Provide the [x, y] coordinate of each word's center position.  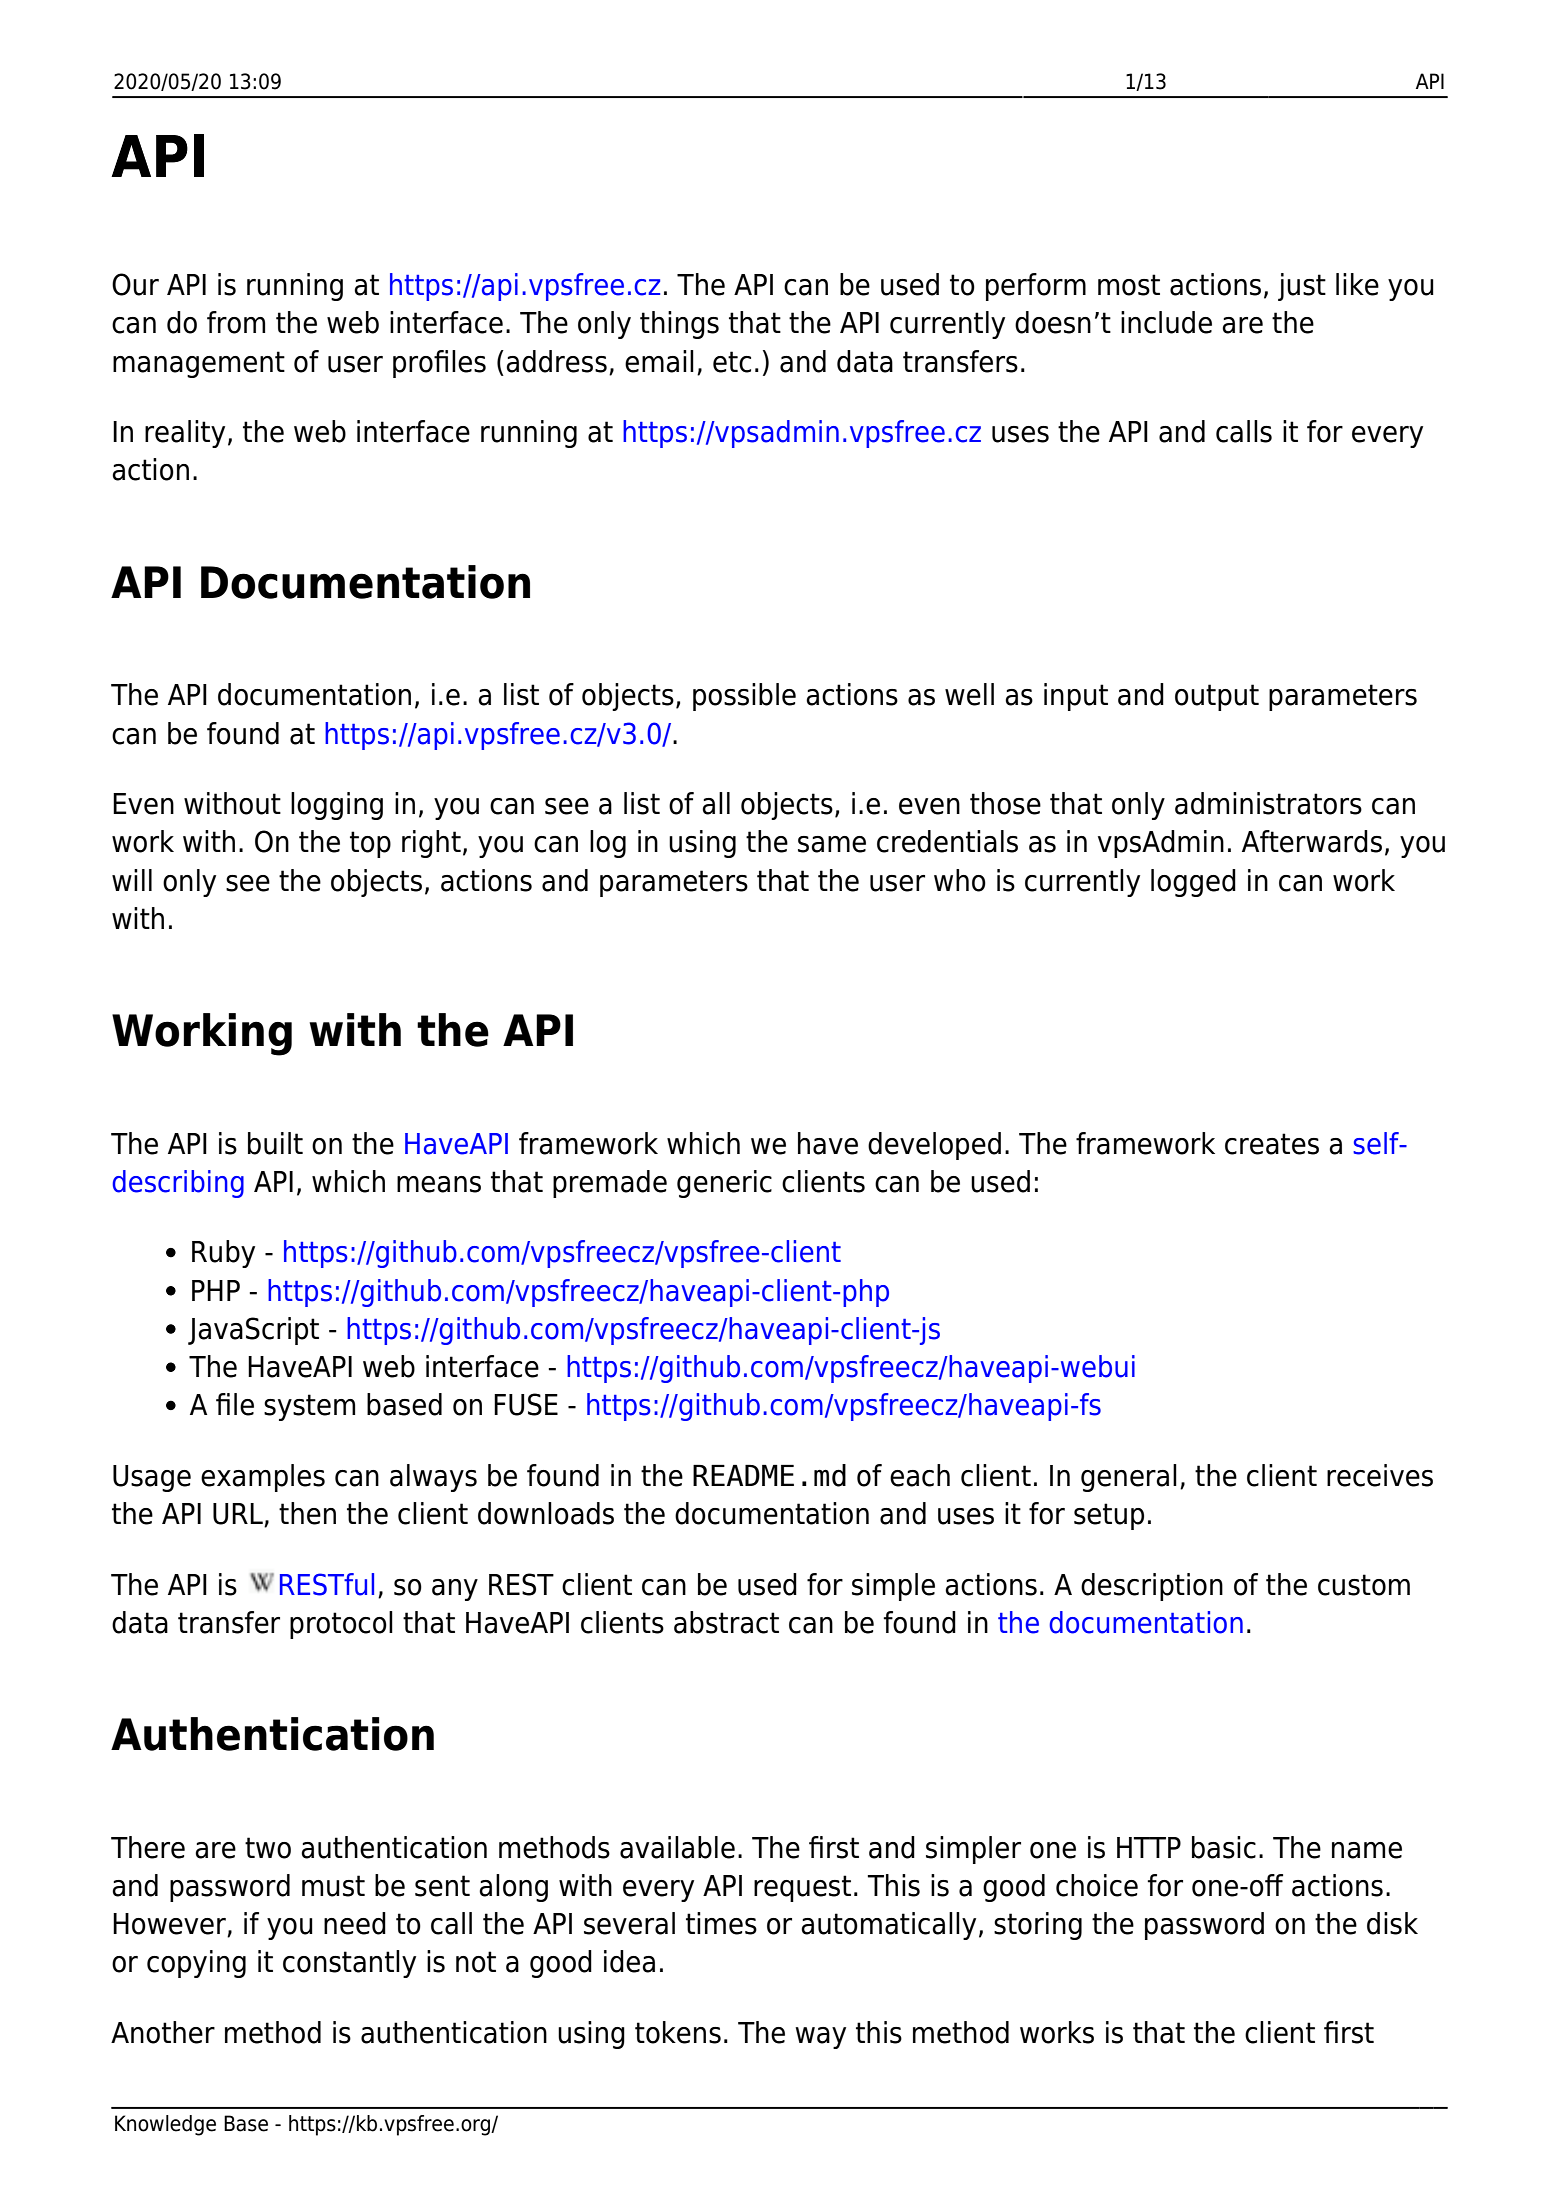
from [236, 322]
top [370, 844]
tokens [678, 2032]
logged [1193, 883]
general [1129, 1478]
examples [263, 1478]
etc [732, 362]
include [1166, 322]
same [832, 844]
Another [163, 2032]
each [920, 1475]
